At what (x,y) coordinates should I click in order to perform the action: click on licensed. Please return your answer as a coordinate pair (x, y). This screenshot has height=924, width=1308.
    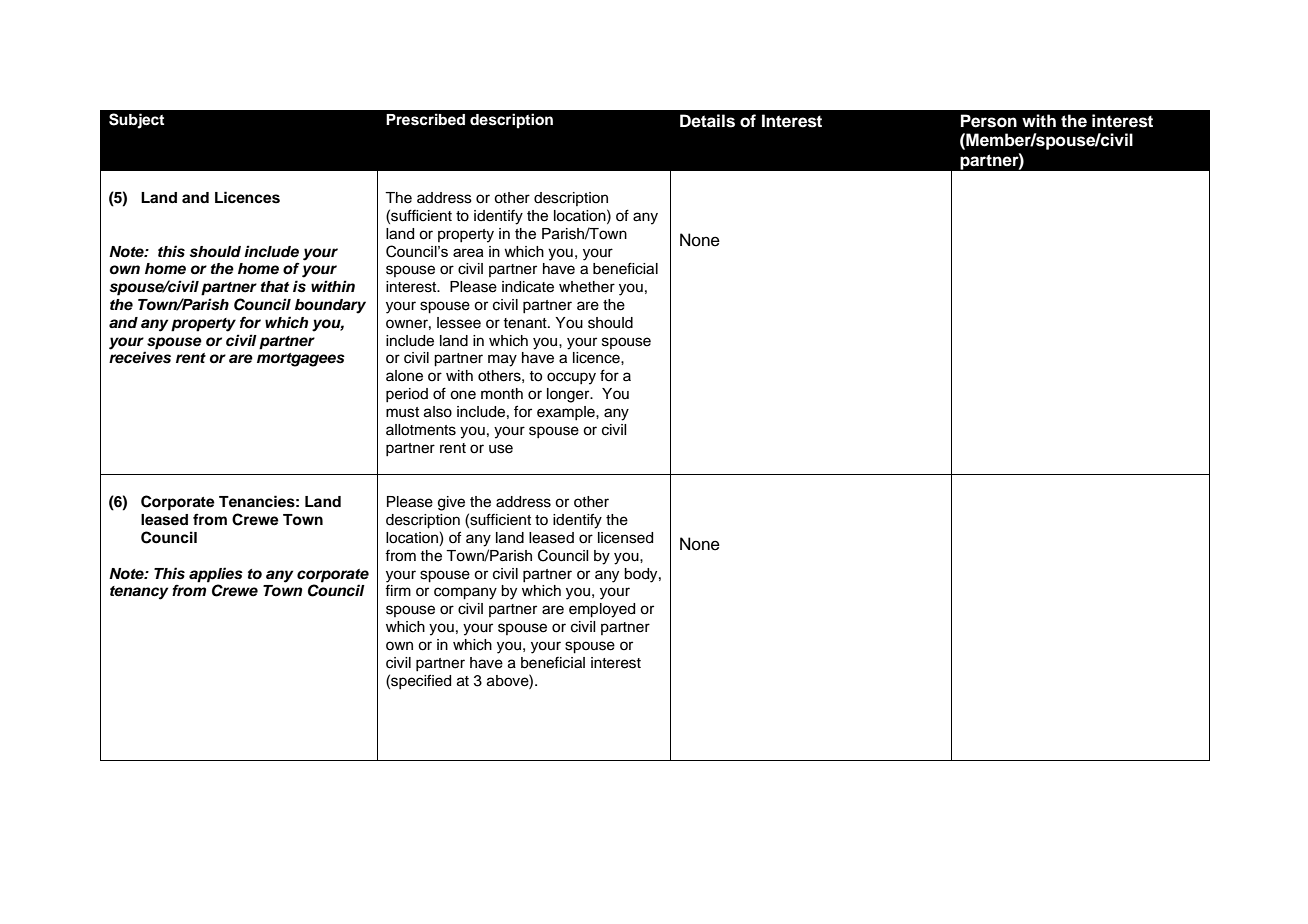
    Looking at the image, I should click on (625, 538).
